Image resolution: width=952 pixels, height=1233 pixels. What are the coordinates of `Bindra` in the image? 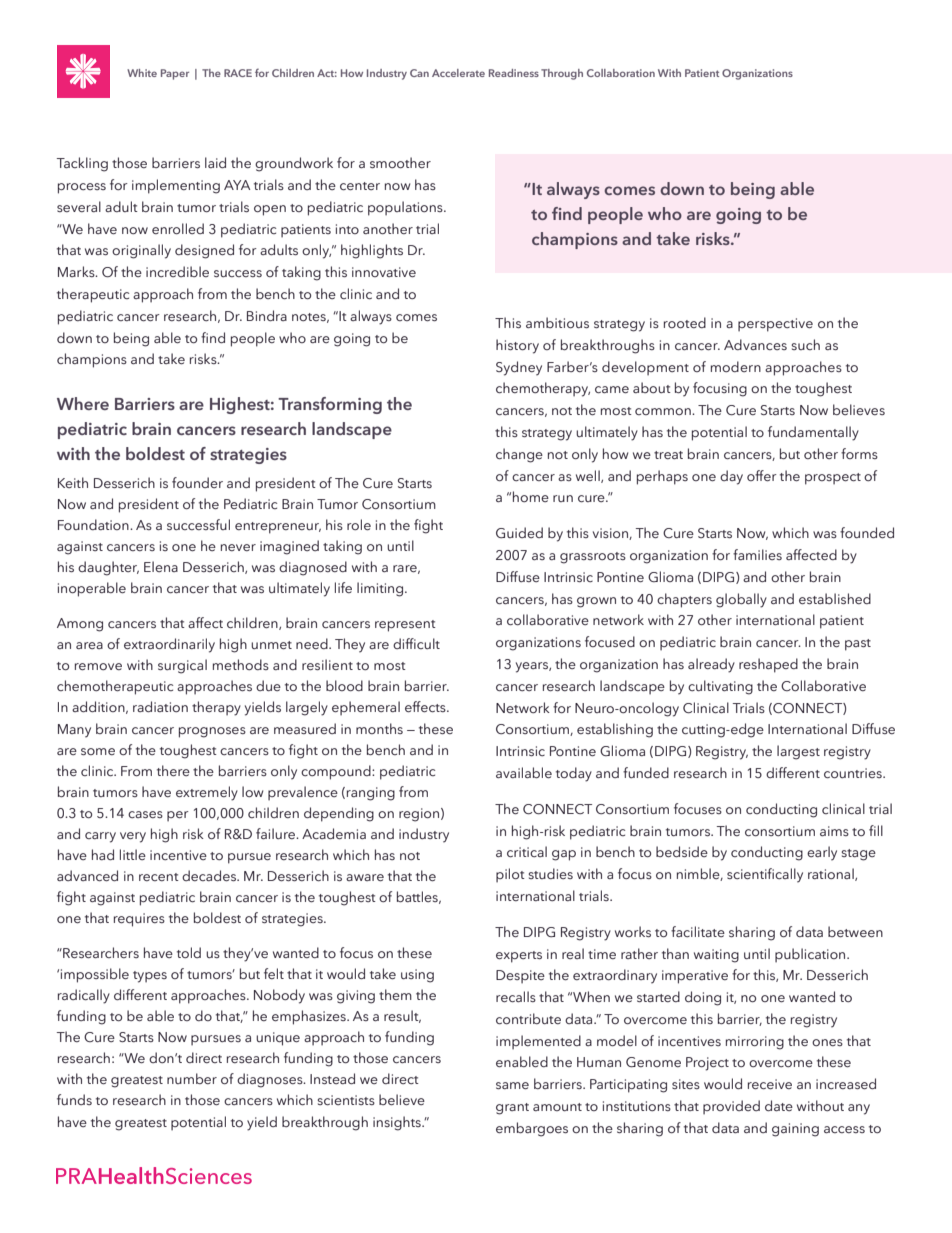 It's located at (267, 315).
